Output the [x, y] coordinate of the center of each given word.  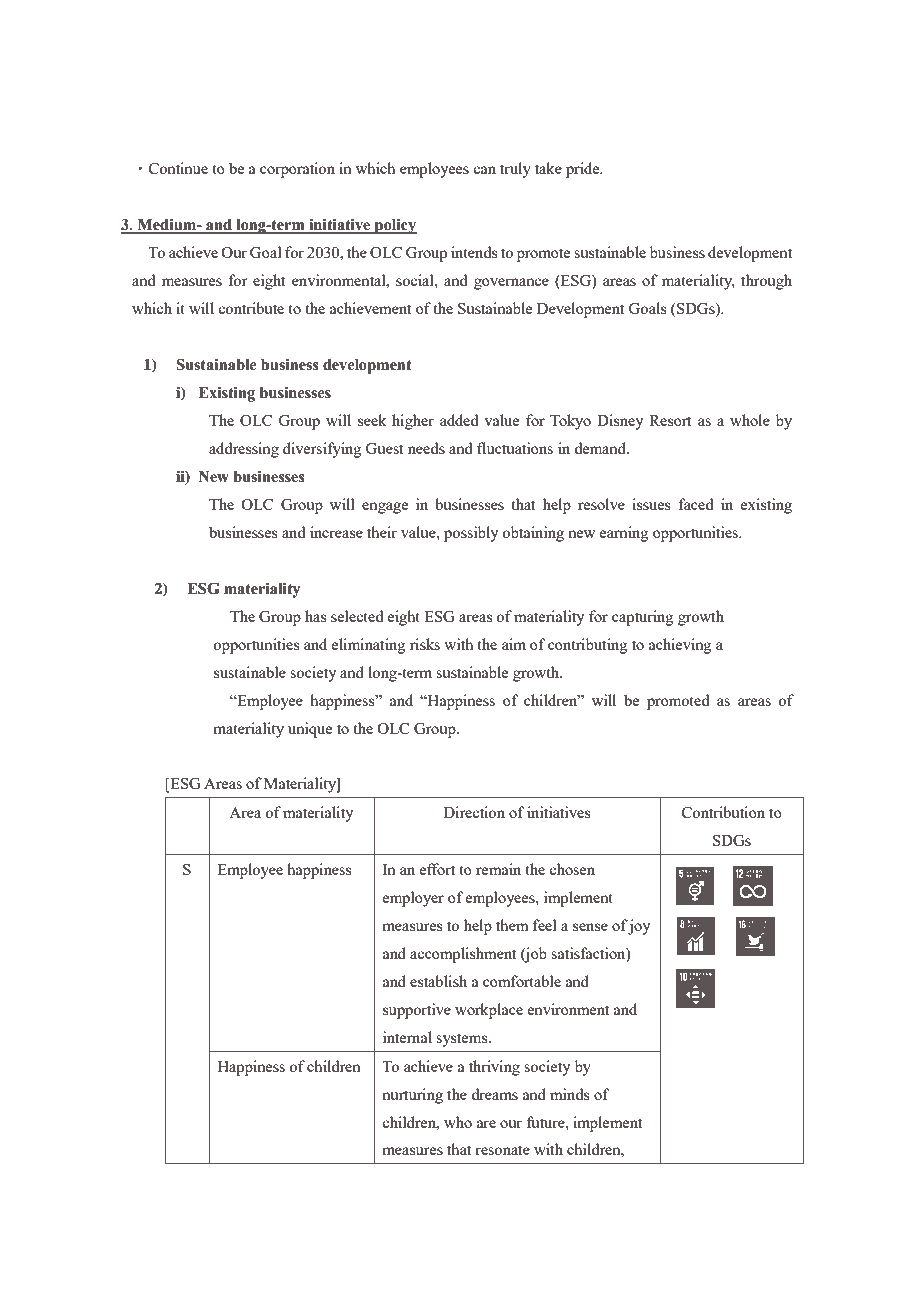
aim [514, 644]
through [766, 282]
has [315, 616]
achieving [680, 646]
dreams [494, 1094]
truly [515, 170]
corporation [297, 170]
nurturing [412, 1096]
